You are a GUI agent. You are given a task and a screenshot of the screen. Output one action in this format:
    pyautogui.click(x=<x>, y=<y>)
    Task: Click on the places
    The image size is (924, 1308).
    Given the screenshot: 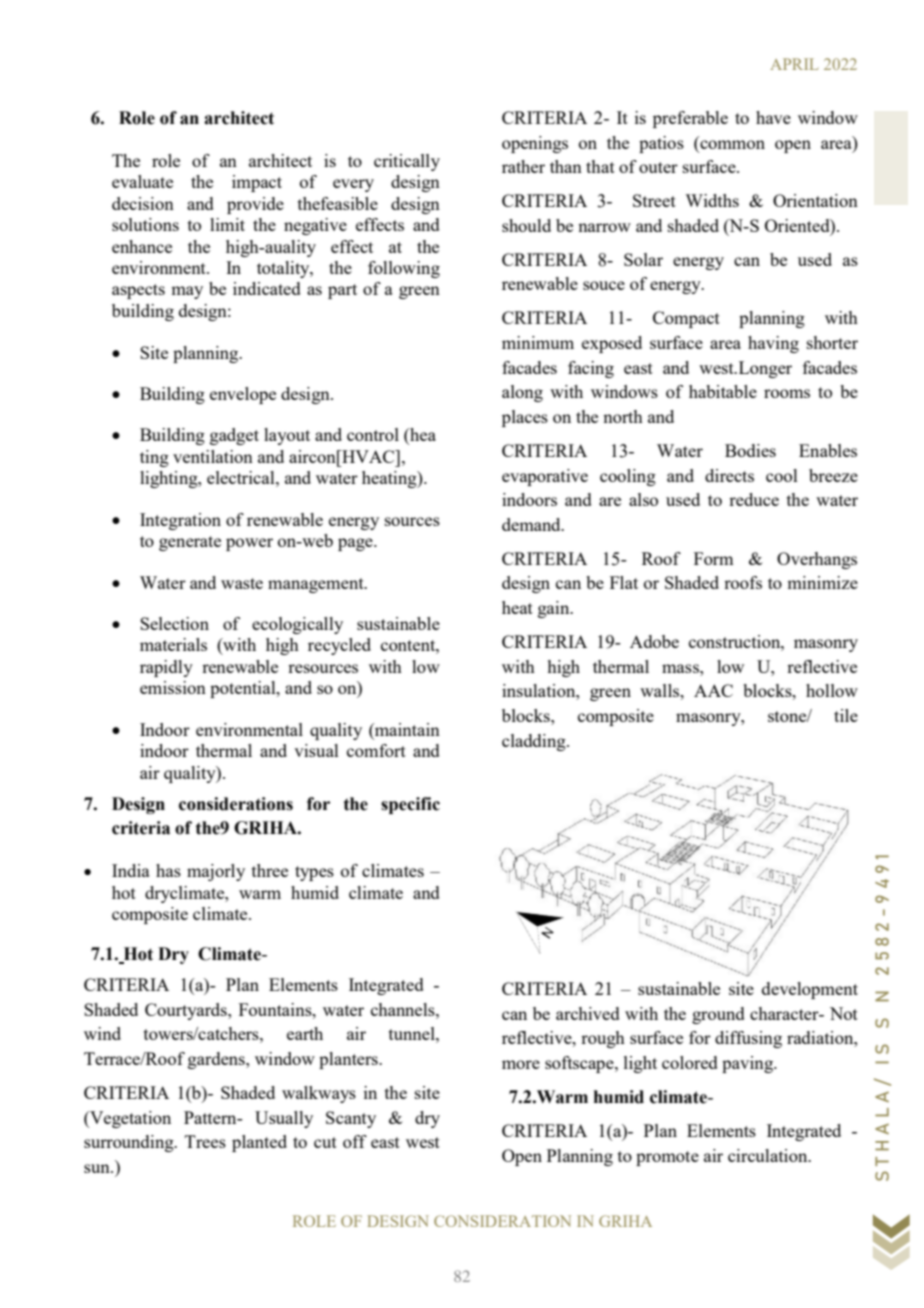 What is the action you would take?
    pyautogui.click(x=525, y=418)
